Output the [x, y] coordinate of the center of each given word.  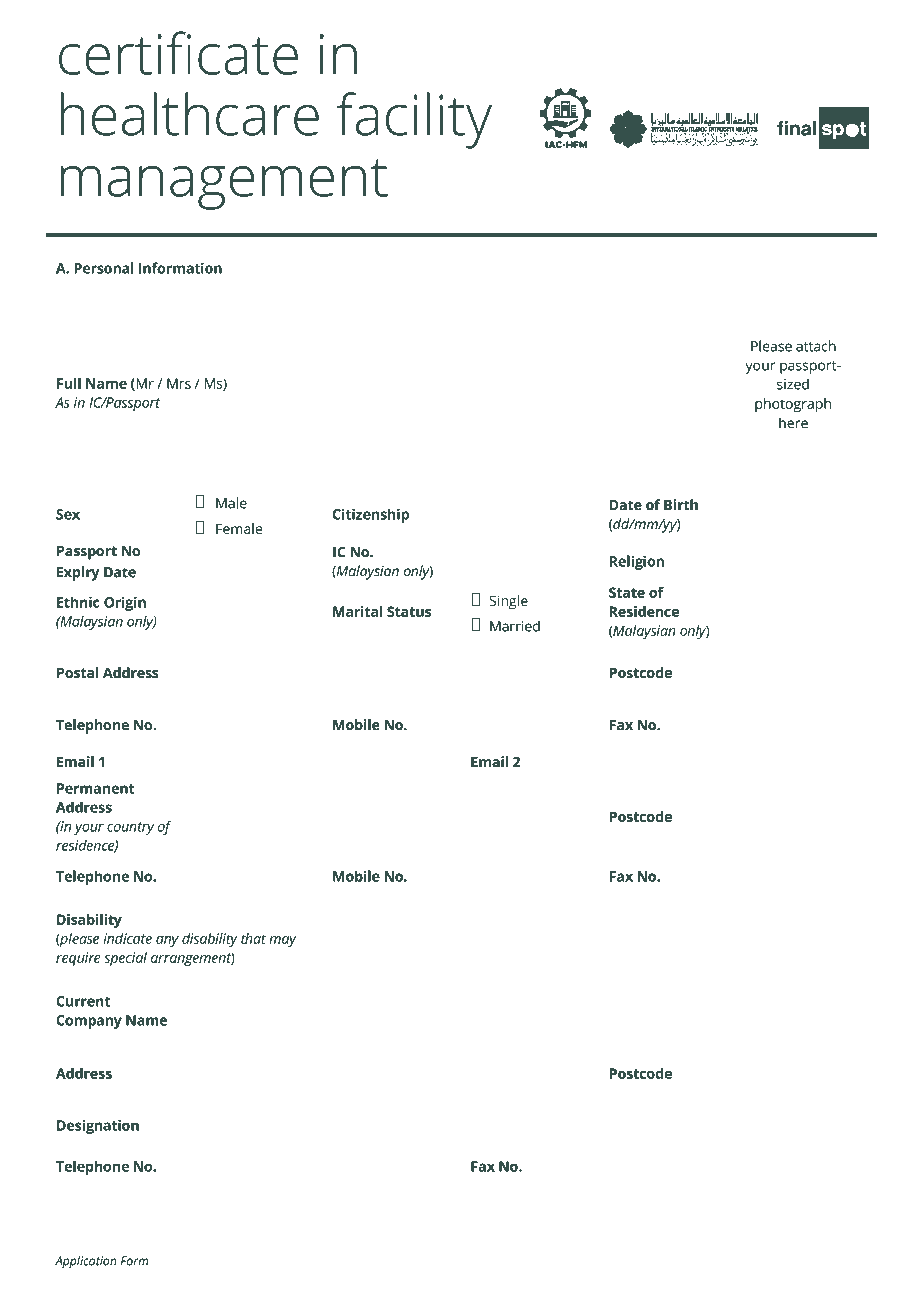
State [627, 592]
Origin [125, 603]
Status [409, 611]
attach [816, 346]
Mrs [179, 383]
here [793, 423]
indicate [127, 938]
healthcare [190, 114]
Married [515, 626]
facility [414, 120]
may [282, 941]
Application [86, 1262]
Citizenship [371, 515]
